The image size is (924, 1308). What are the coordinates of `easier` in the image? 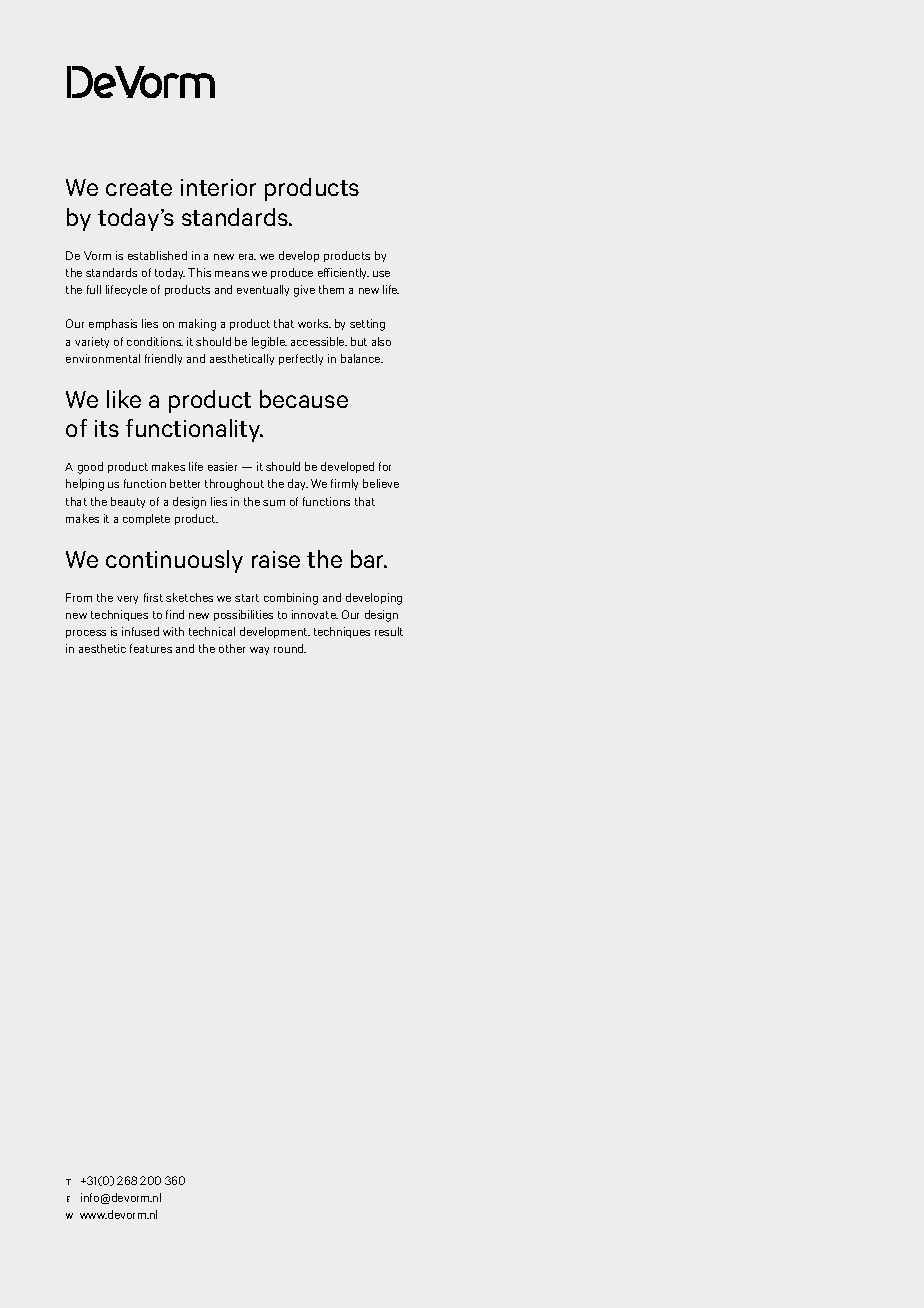 It's located at (222, 466).
